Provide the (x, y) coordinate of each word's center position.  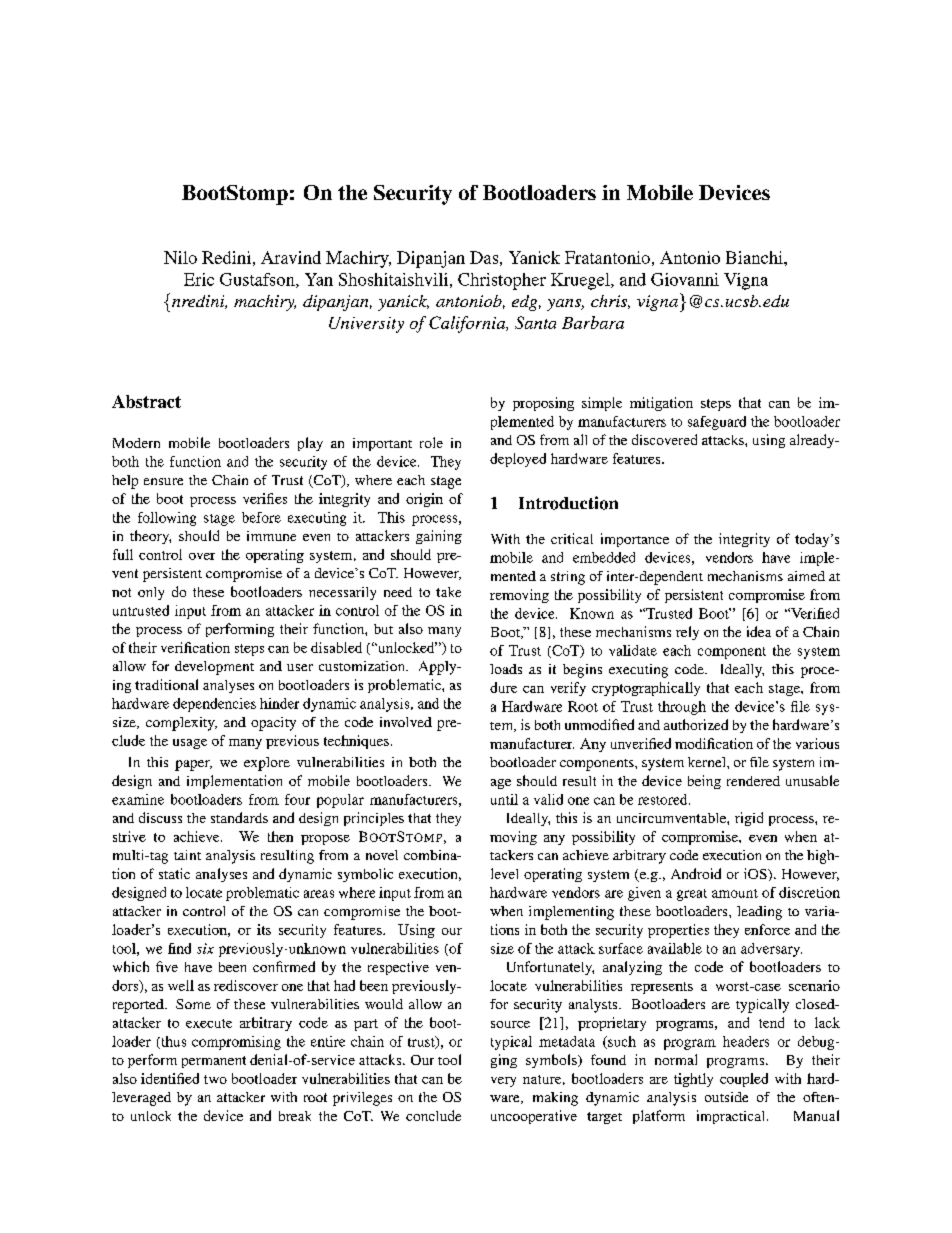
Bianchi (755, 257)
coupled (744, 1080)
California (468, 324)
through (682, 708)
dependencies (214, 705)
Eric (199, 279)
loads (506, 669)
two (215, 1079)
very (503, 1082)
